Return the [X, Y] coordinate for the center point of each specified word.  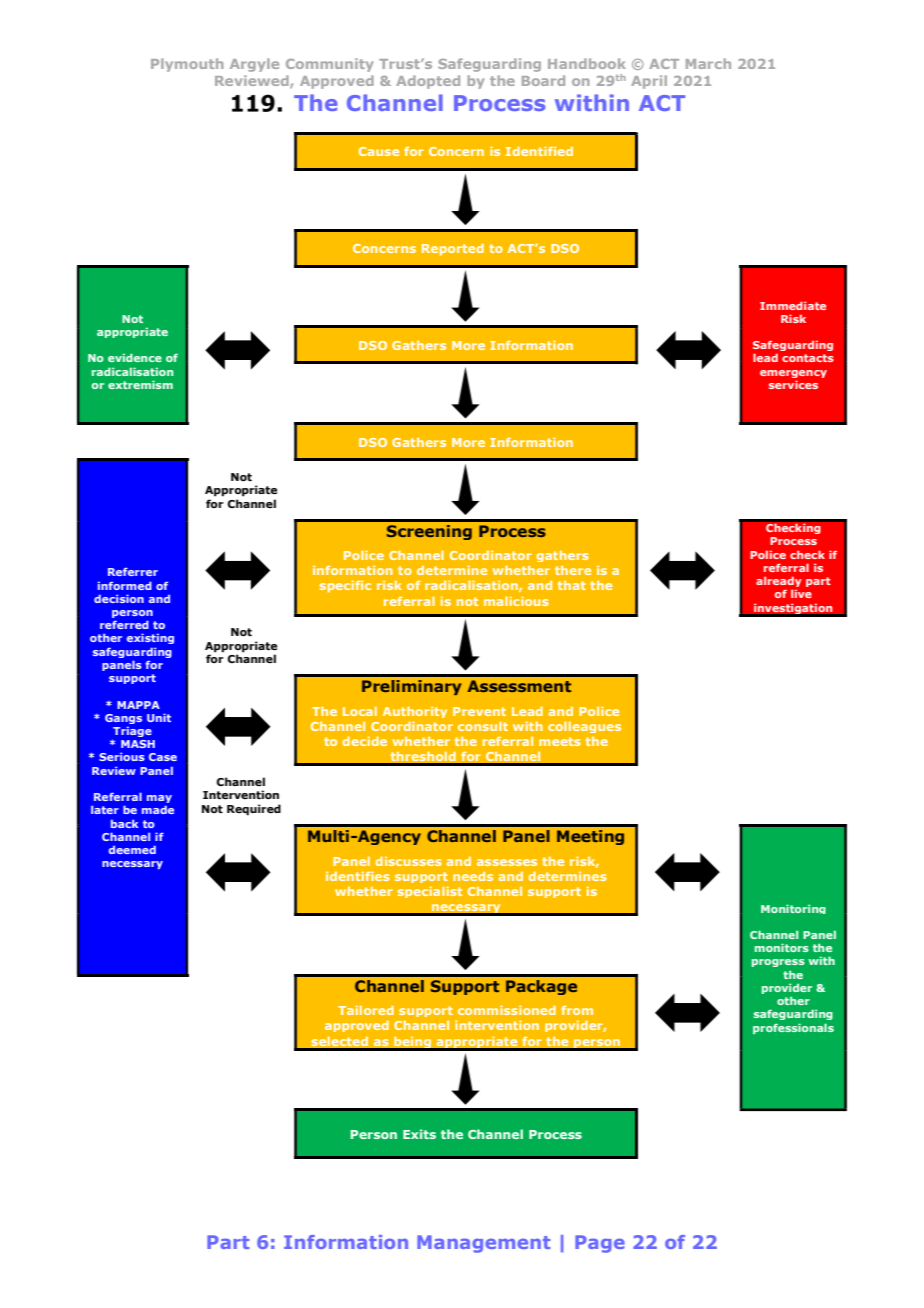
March [708, 63]
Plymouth [187, 65]
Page [600, 1244]
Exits [419, 1134]
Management [483, 1244]
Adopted [428, 82]
